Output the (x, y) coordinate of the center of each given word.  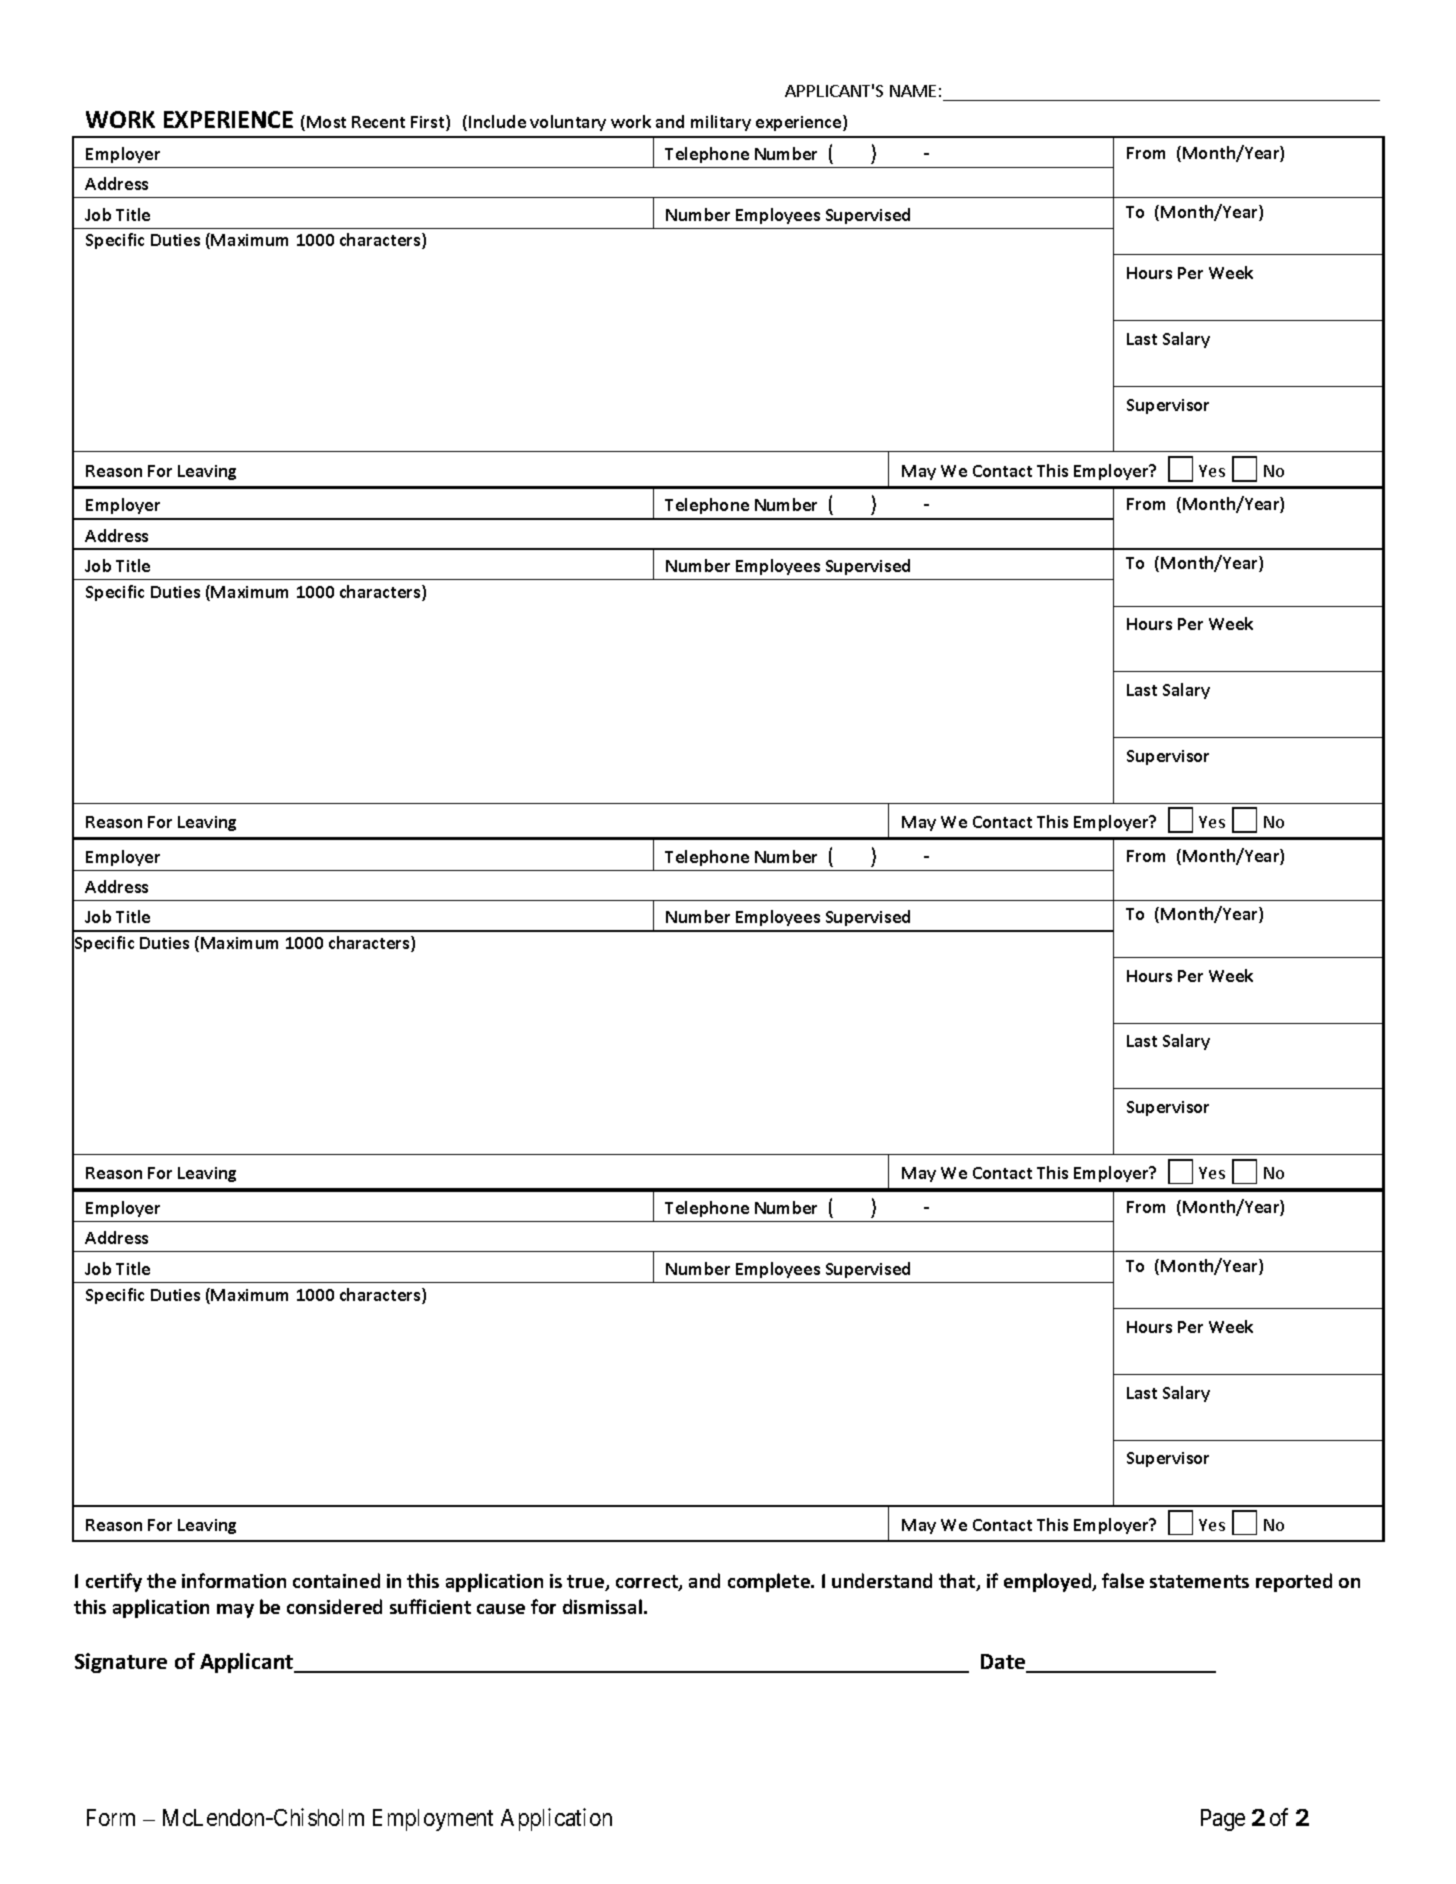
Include (497, 121)
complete (770, 1582)
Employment (433, 1820)
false (1123, 1580)
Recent (378, 122)
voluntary (568, 123)
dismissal (602, 1606)
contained (336, 1580)
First (429, 123)
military (721, 123)
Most (326, 122)
